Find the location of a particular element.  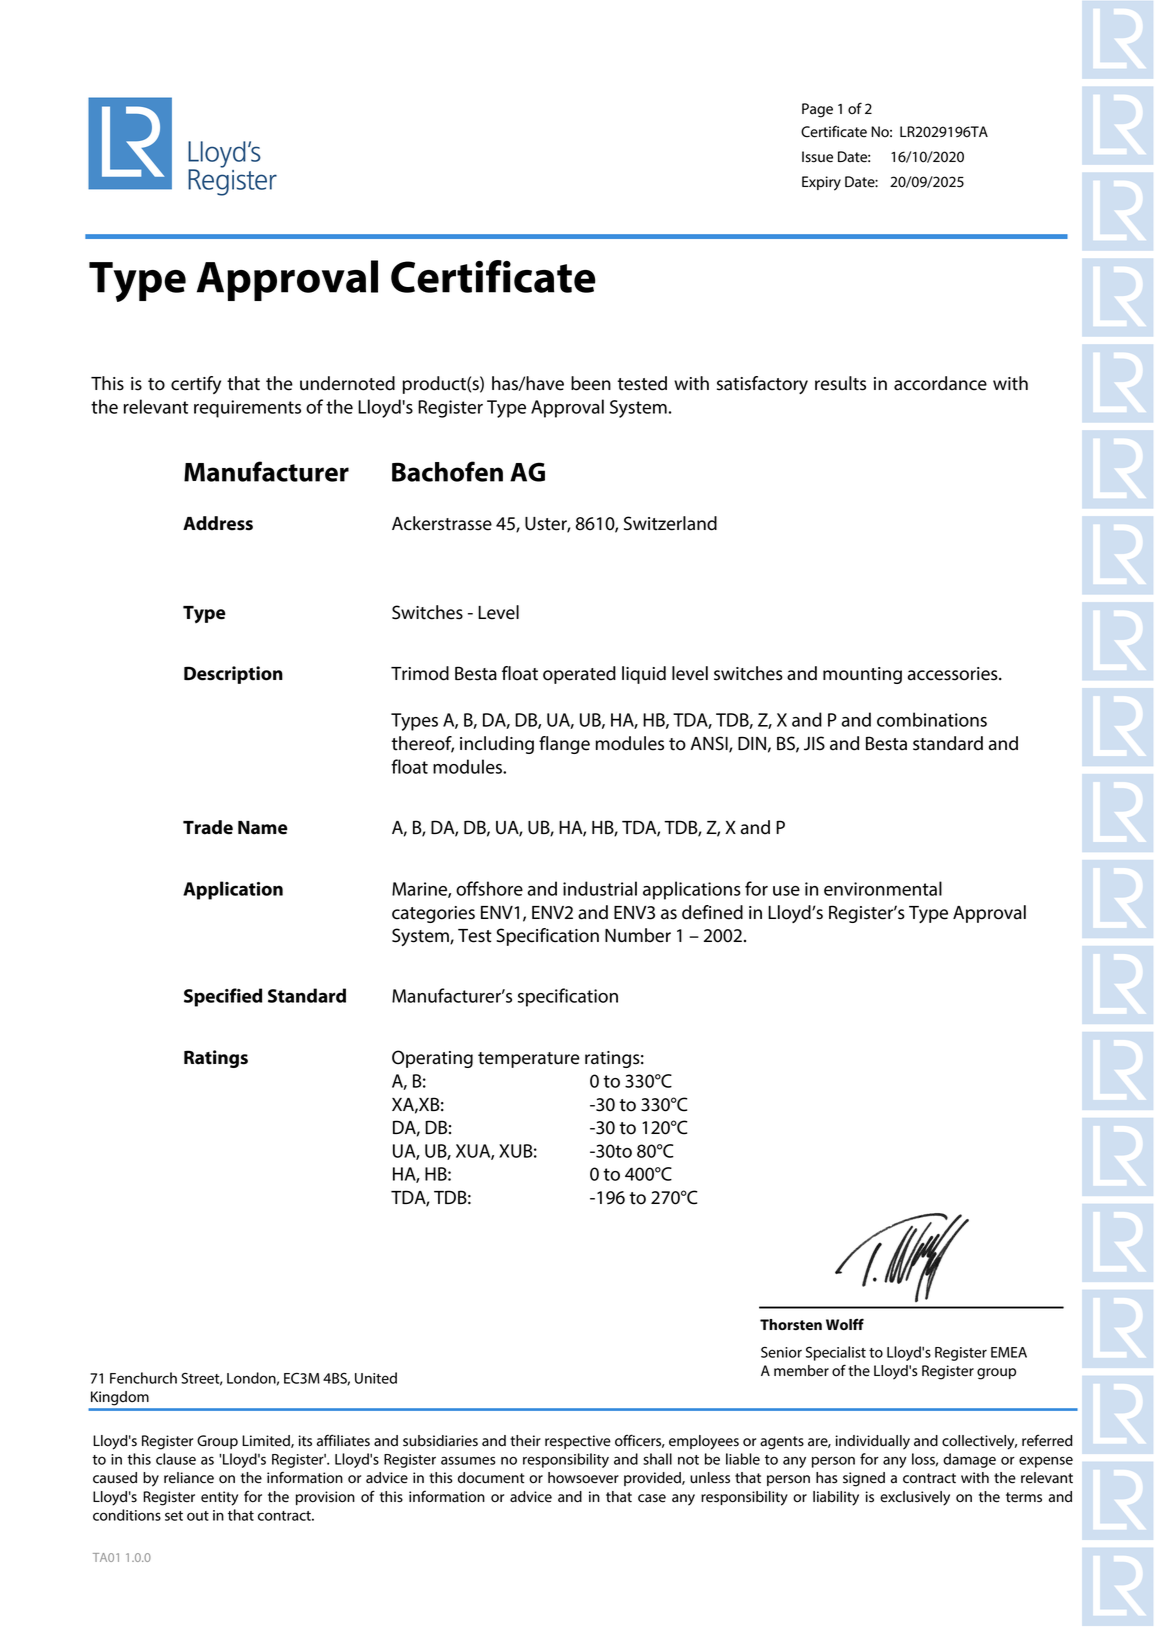

howsoever is located at coordinates (583, 1478).
